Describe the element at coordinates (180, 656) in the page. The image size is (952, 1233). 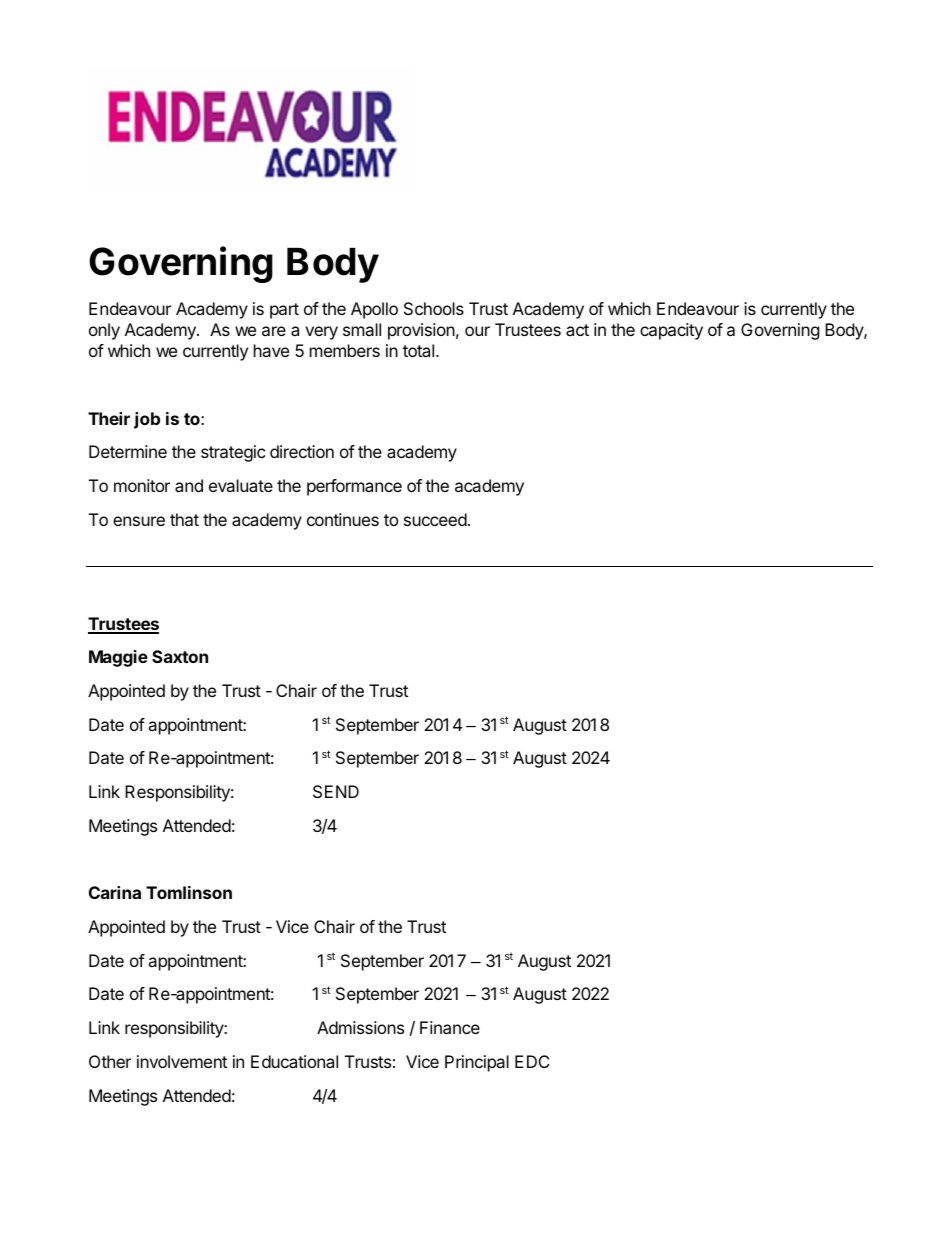
I see `Saxton` at that location.
